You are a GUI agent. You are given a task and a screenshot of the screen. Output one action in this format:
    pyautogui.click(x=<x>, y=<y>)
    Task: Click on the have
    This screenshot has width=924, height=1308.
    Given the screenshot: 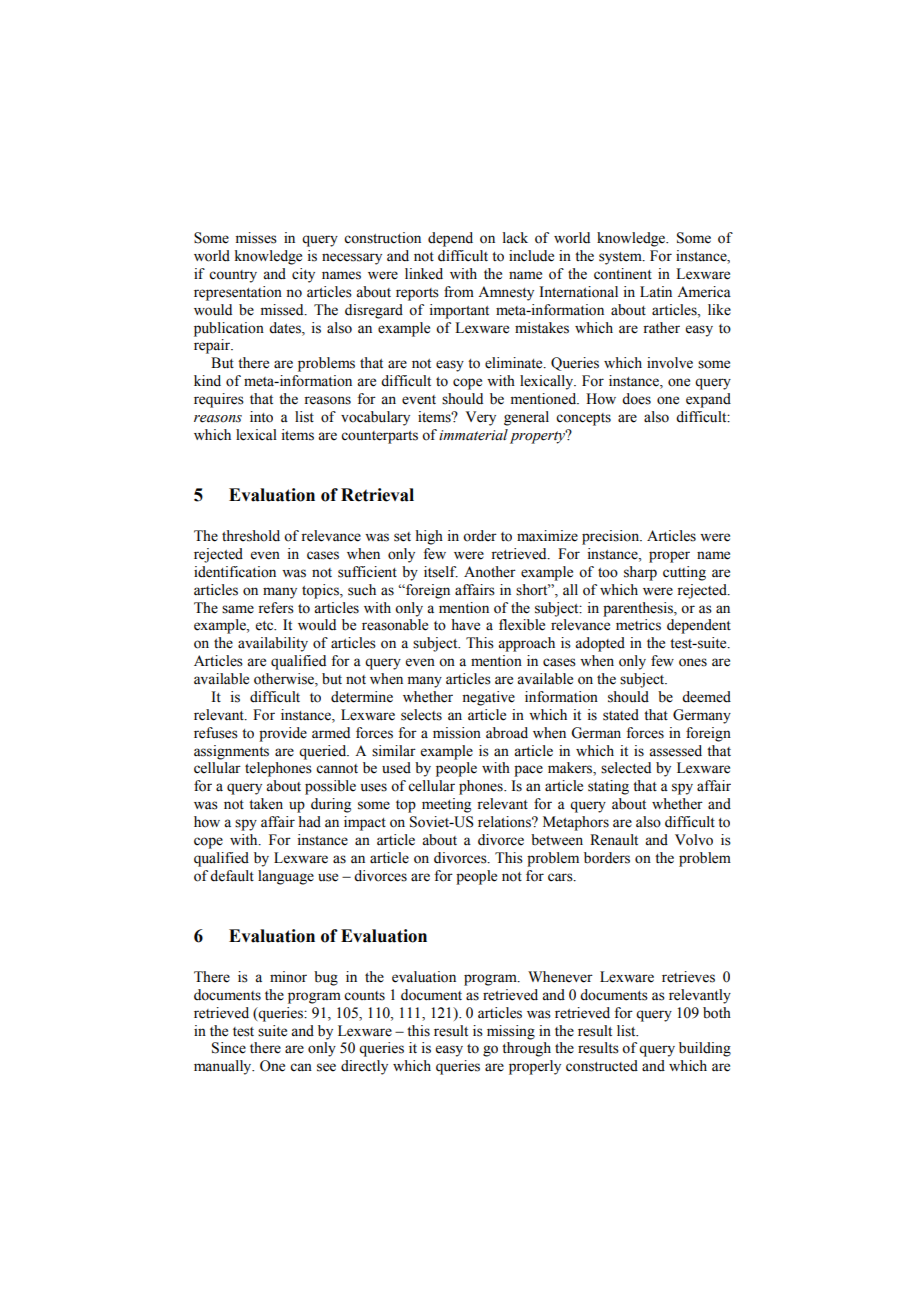 What is the action you would take?
    pyautogui.click(x=465, y=625)
